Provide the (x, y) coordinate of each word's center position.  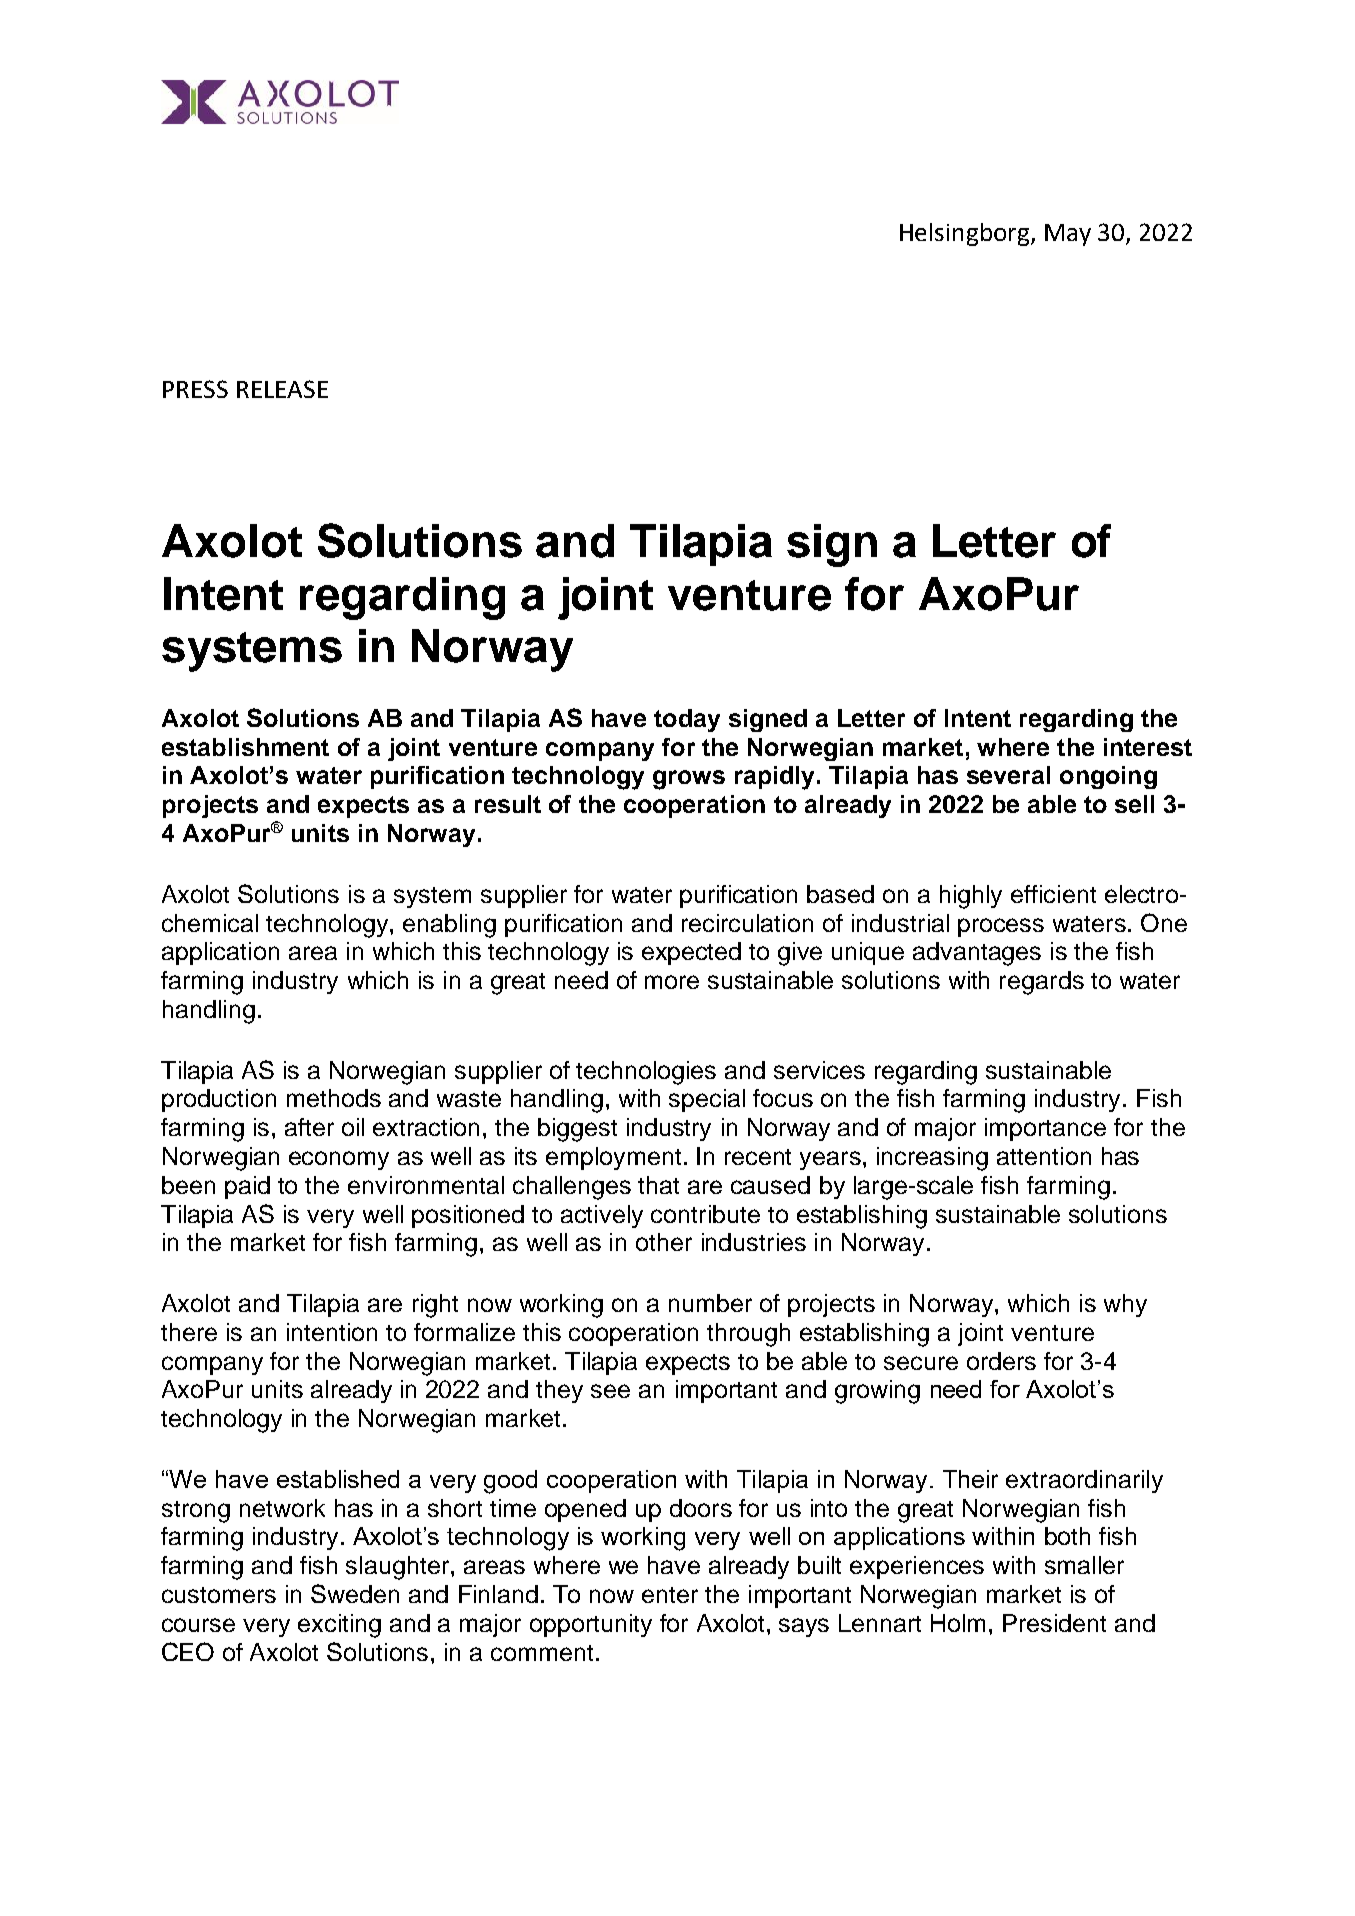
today (687, 720)
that (658, 1185)
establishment (245, 747)
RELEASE (282, 389)
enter (670, 1595)
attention (1044, 1156)
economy (339, 1160)
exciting (339, 1626)
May (1068, 235)
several (1008, 775)
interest (1148, 747)
